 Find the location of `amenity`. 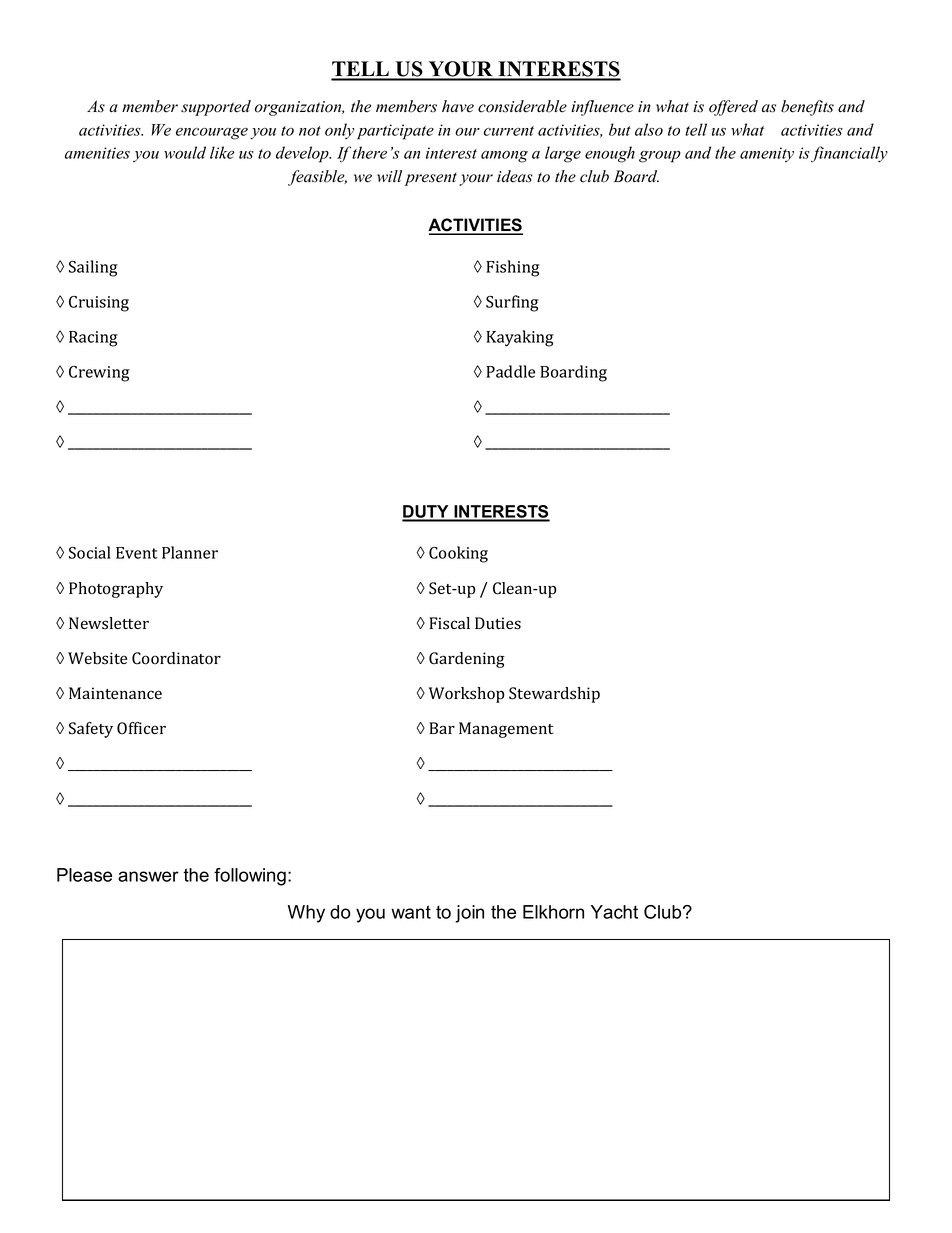

amenity is located at coordinates (767, 154).
